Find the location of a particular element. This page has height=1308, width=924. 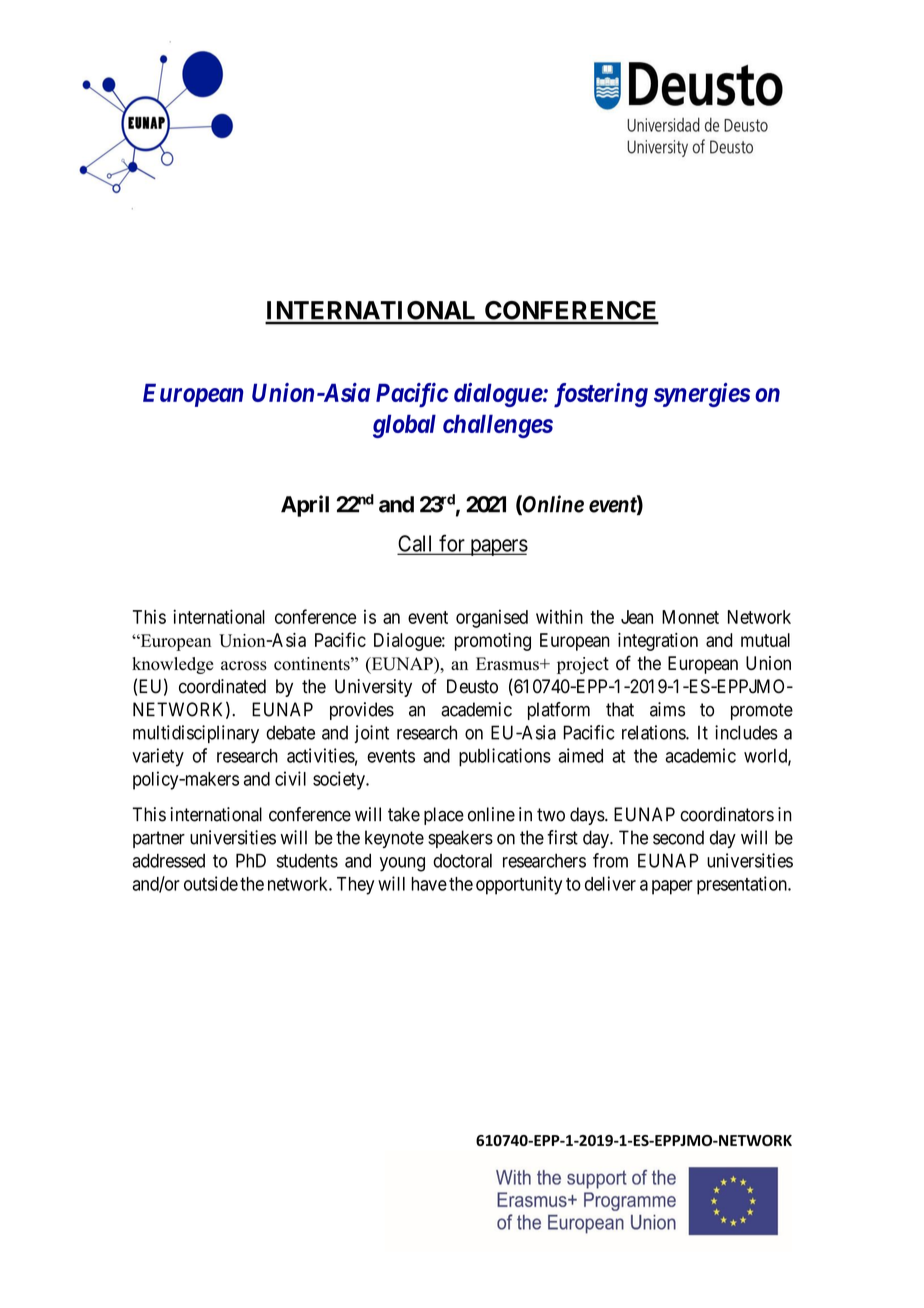

organised is located at coordinates (492, 618).
